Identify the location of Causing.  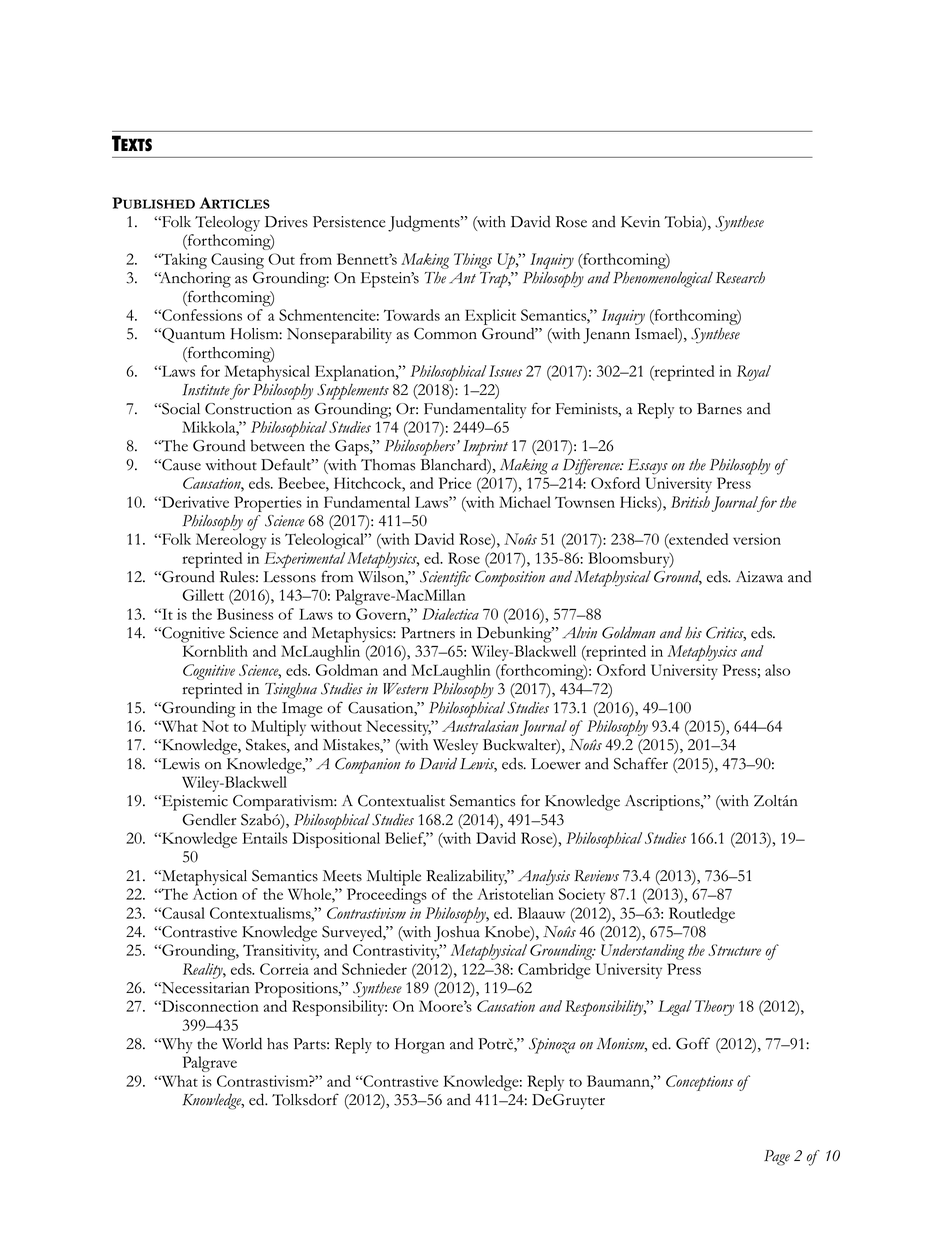
(237, 261).
